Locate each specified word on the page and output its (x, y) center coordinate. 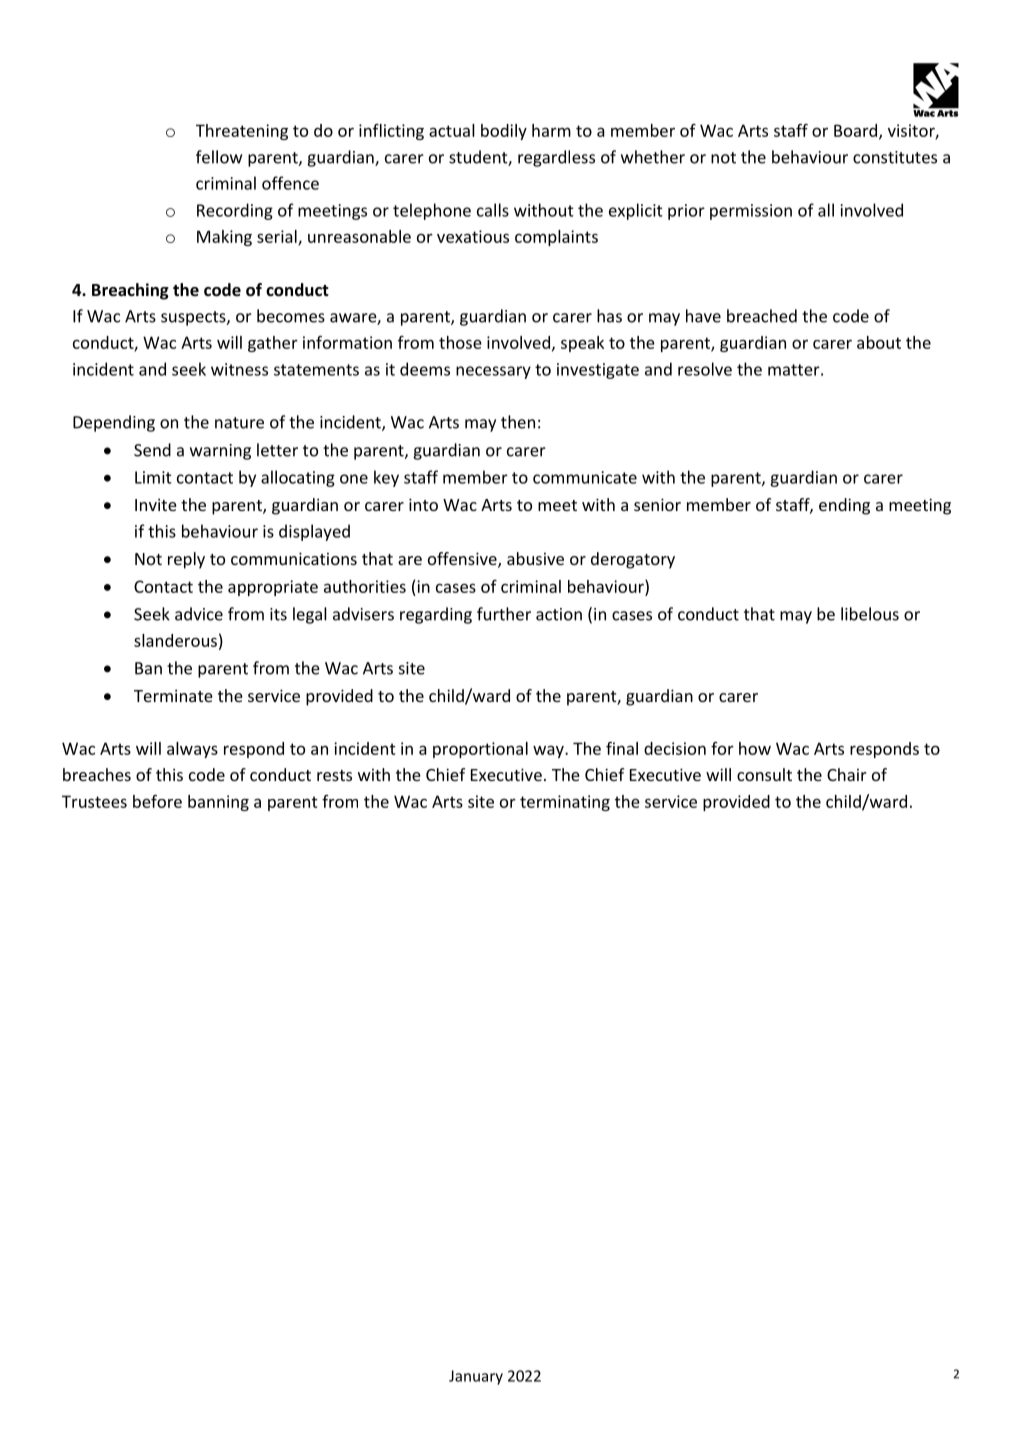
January (476, 1377)
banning (218, 803)
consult (764, 774)
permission (751, 212)
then (518, 422)
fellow (219, 157)
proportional (480, 750)
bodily (504, 132)
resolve (705, 369)
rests (334, 775)
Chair (847, 774)
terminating (565, 803)
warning (220, 452)
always (192, 750)
